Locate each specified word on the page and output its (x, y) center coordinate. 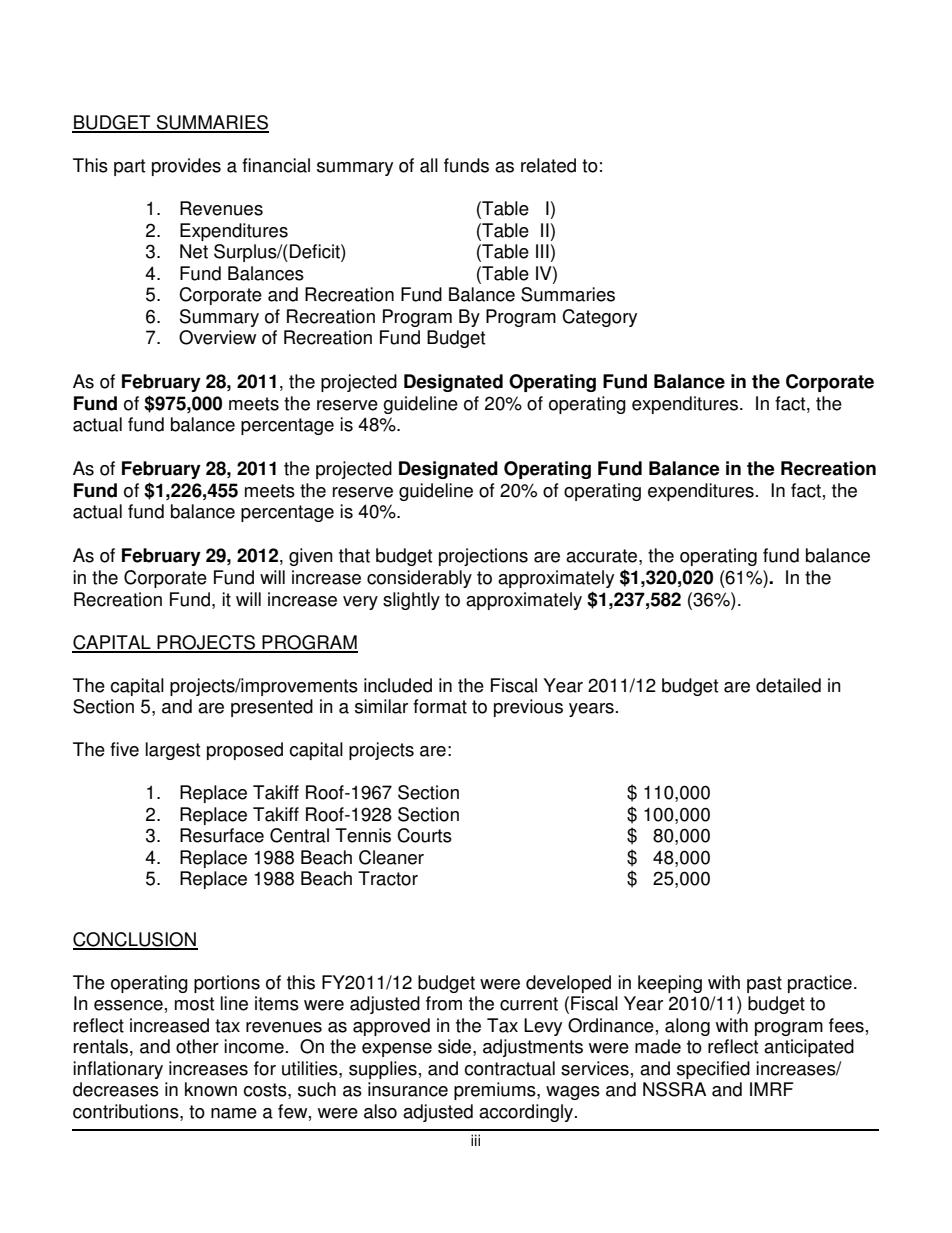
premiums (496, 1091)
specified (713, 1070)
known (211, 1089)
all (429, 165)
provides (186, 167)
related (548, 165)
